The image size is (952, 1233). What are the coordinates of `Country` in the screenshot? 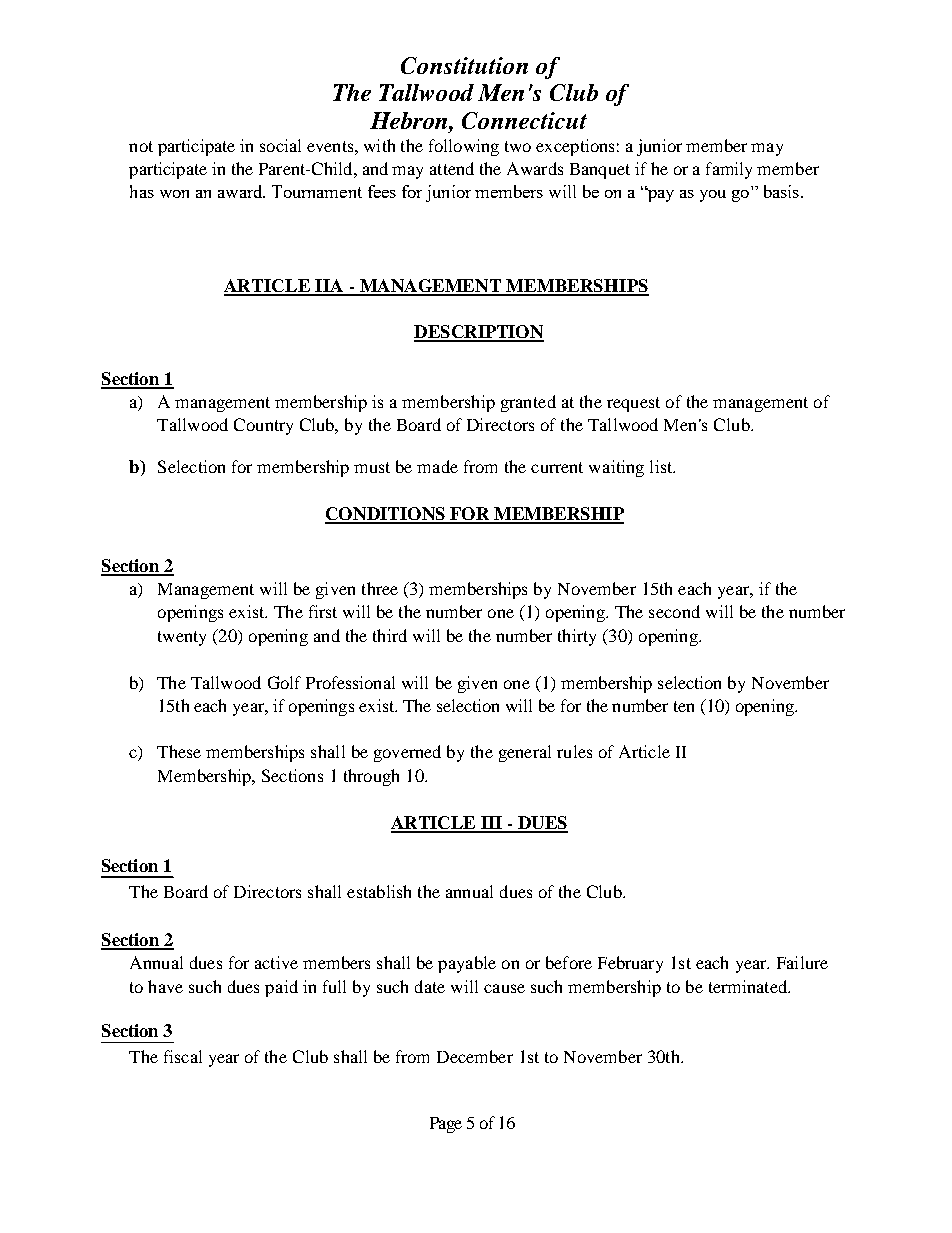 It's located at (263, 426).
